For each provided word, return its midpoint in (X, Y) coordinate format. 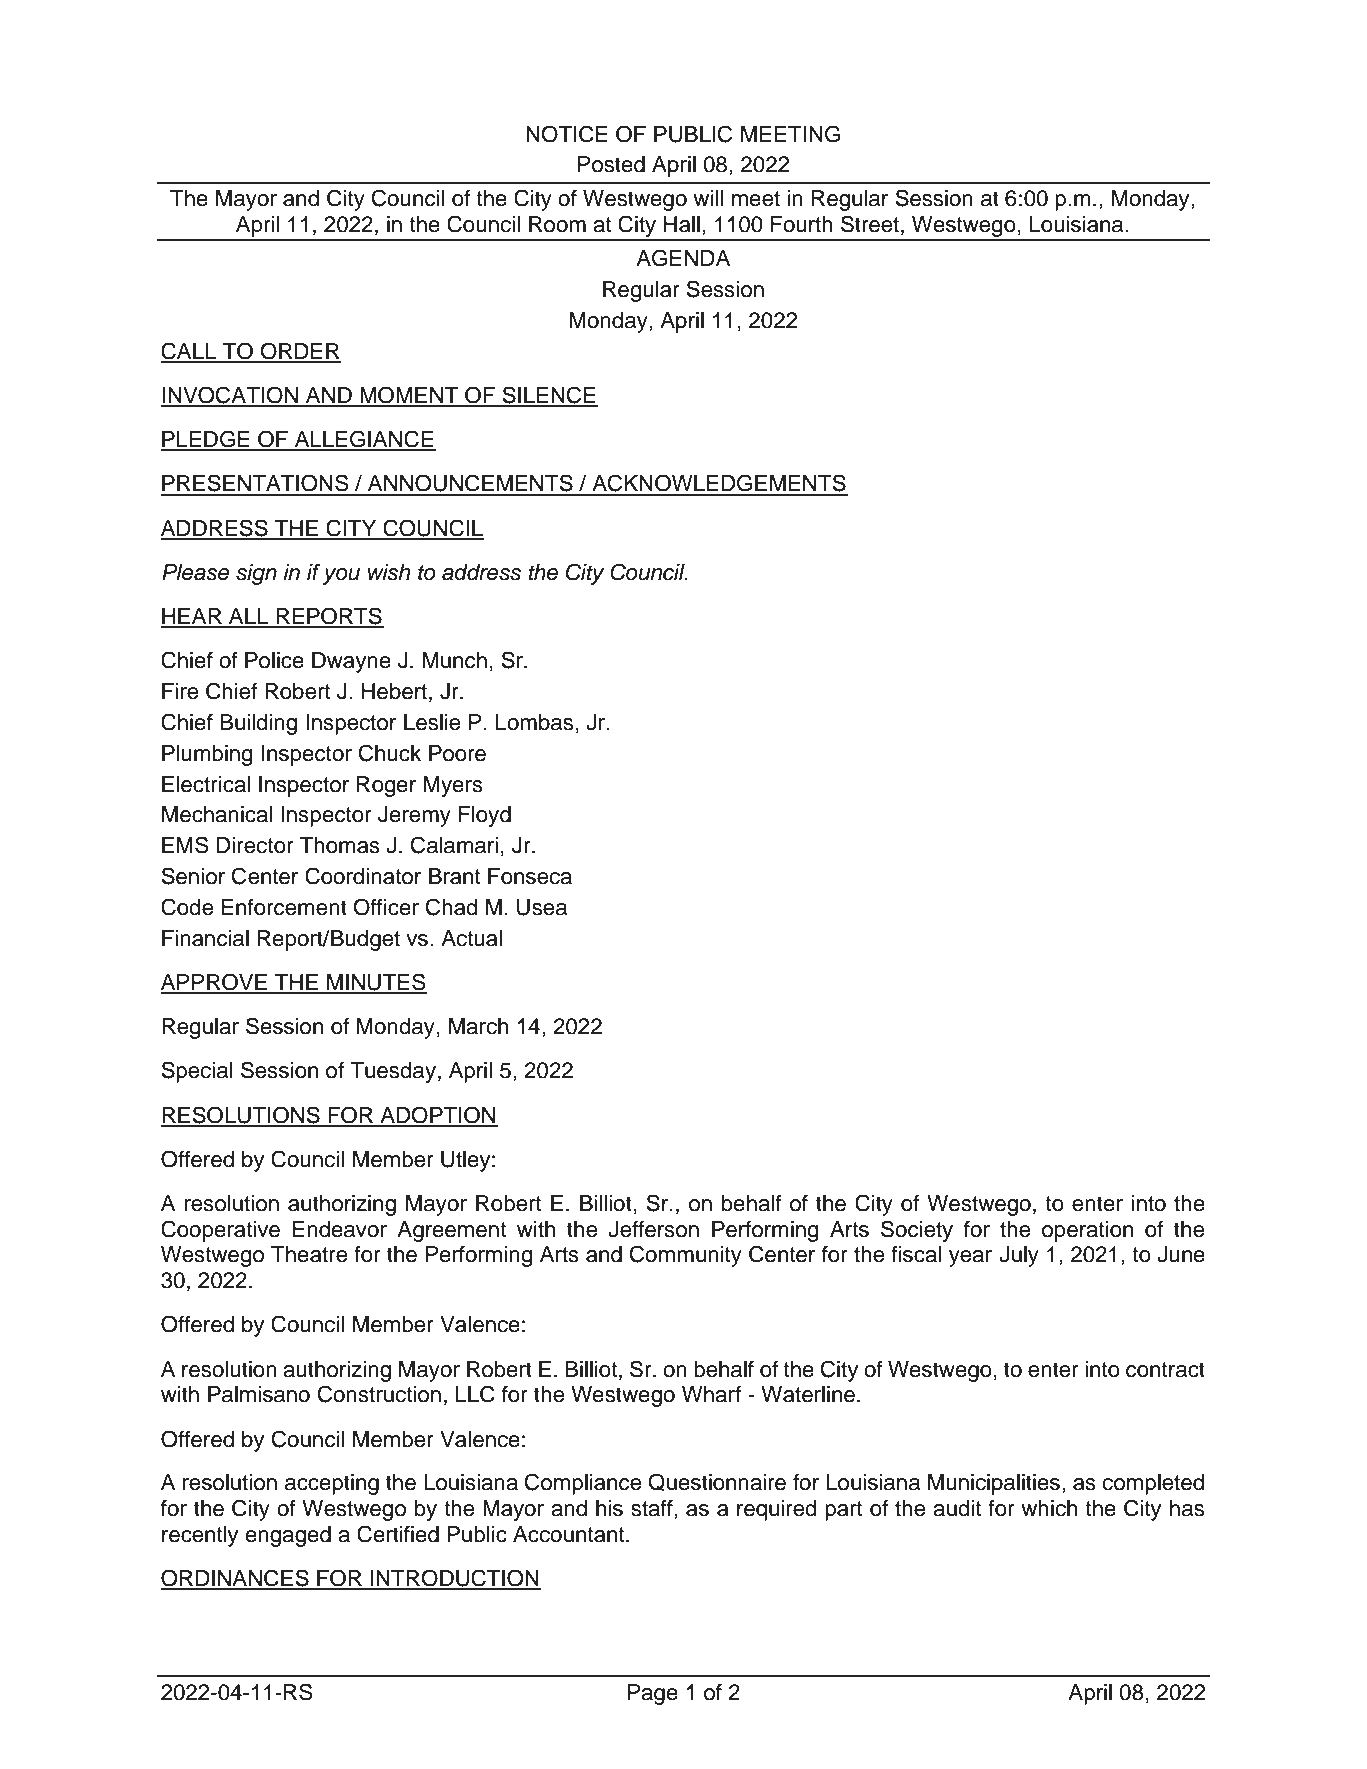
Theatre (309, 1254)
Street (870, 224)
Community (686, 1256)
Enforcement (284, 907)
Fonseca (530, 876)
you (341, 576)
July (1019, 1256)
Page (653, 1694)
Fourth (802, 224)
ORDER (299, 352)
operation (1087, 1231)
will (708, 198)
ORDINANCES (236, 1579)
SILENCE (549, 396)
